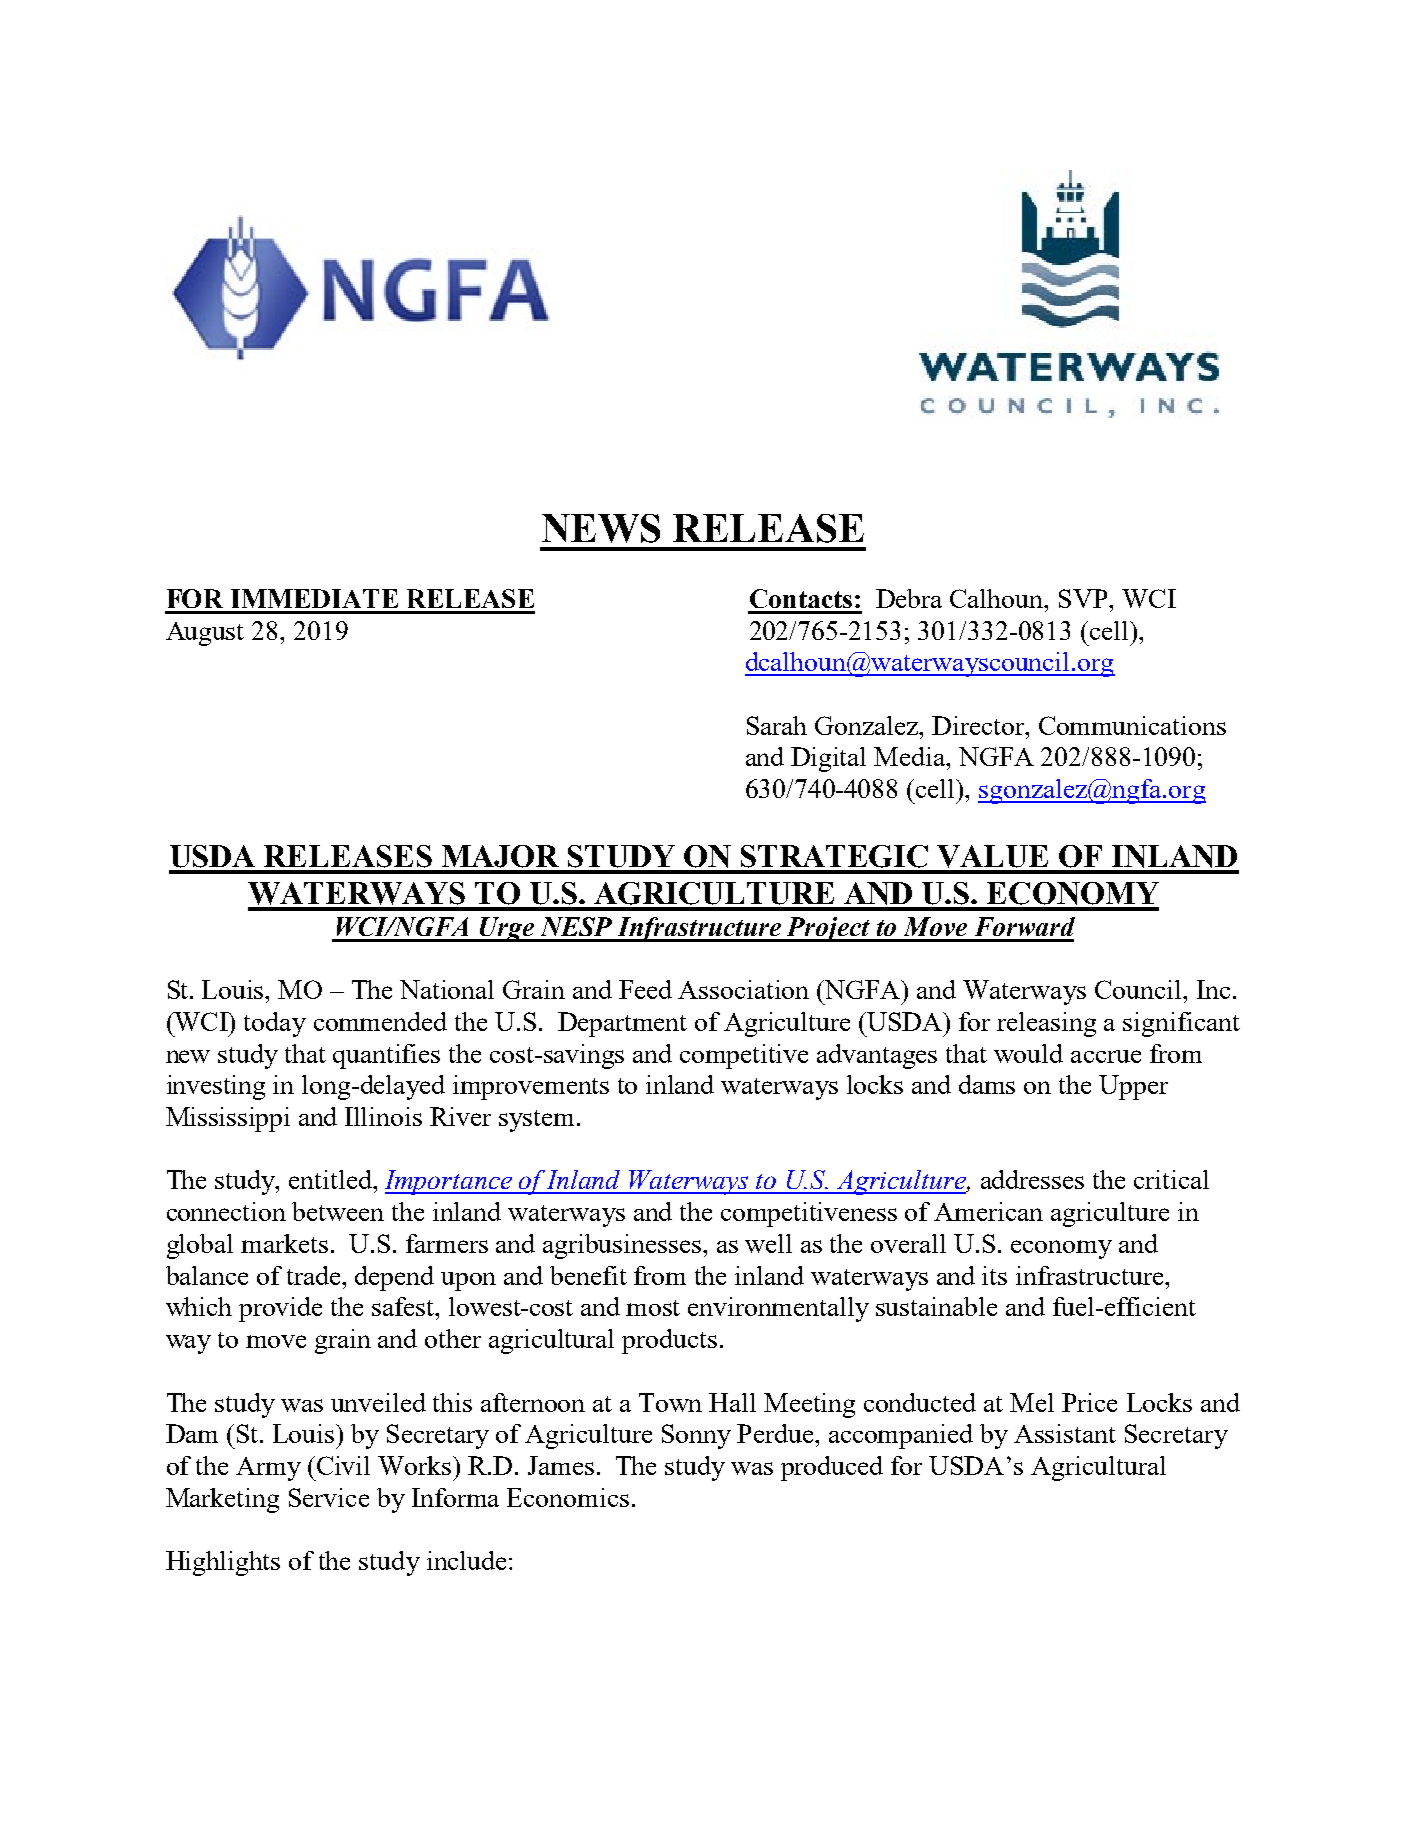 This page has height=1821, width=1407. I want to click on SVP, so click(1084, 598).
